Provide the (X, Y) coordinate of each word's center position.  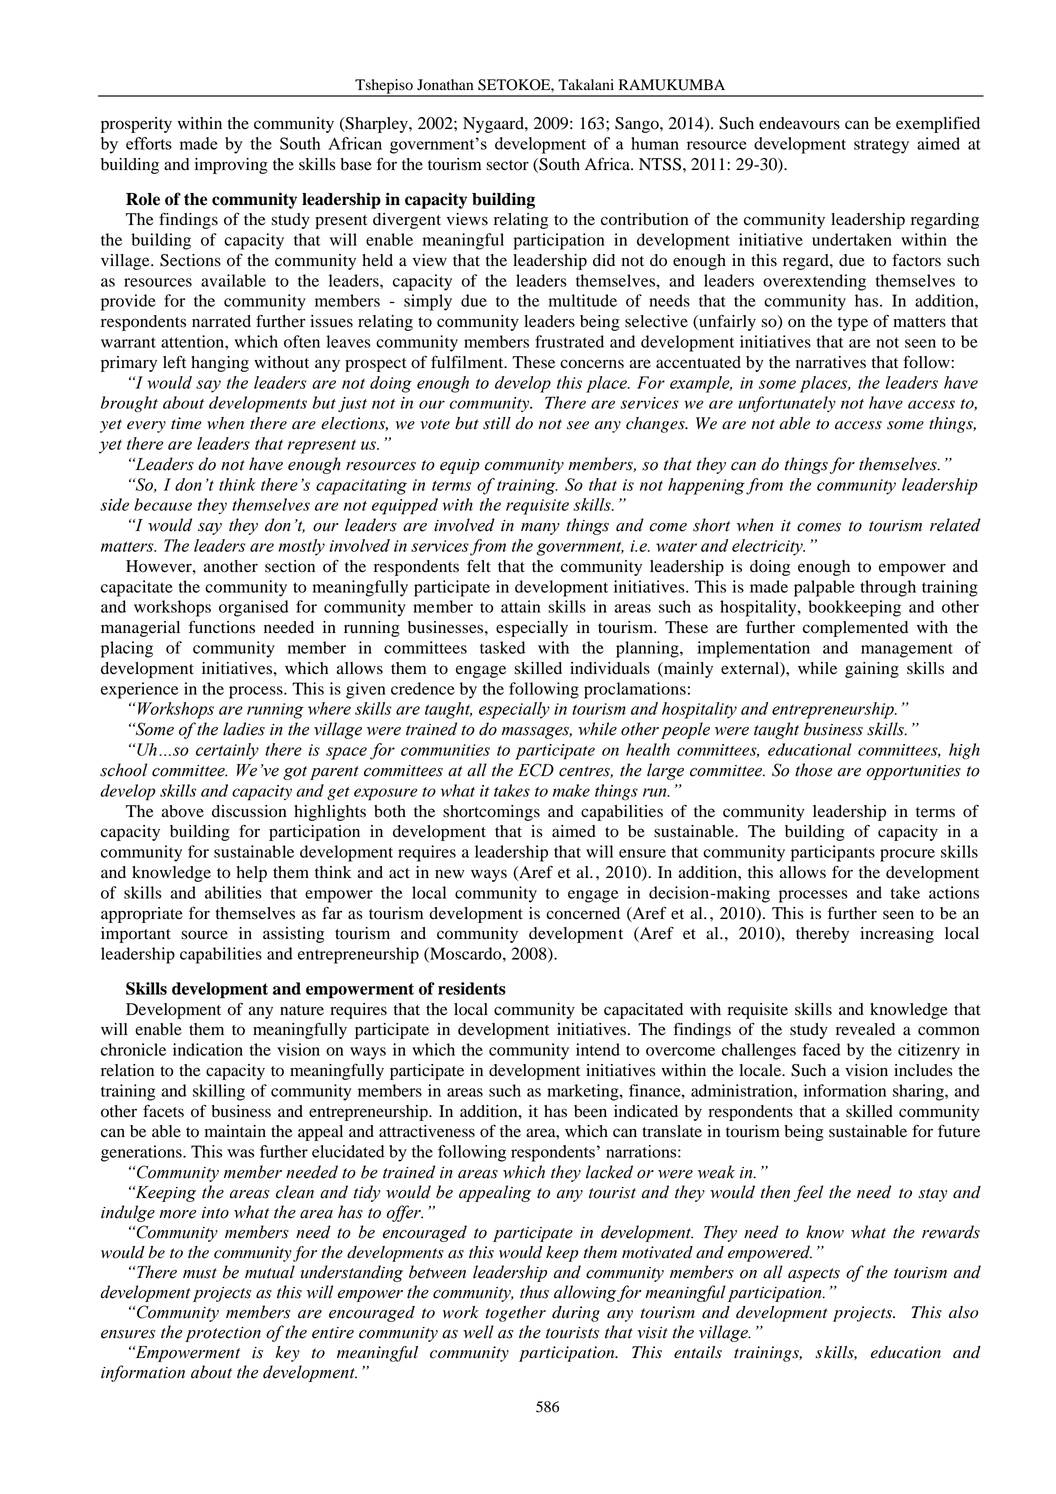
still (497, 423)
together (516, 1314)
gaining (872, 670)
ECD (536, 770)
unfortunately (787, 404)
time (186, 423)
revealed (865, 1029)
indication (208, 1049)
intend (598, 1049)
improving (231, 166)
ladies (244, 729)
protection (223, 1334)
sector (507, 165)
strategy (881, 146)
